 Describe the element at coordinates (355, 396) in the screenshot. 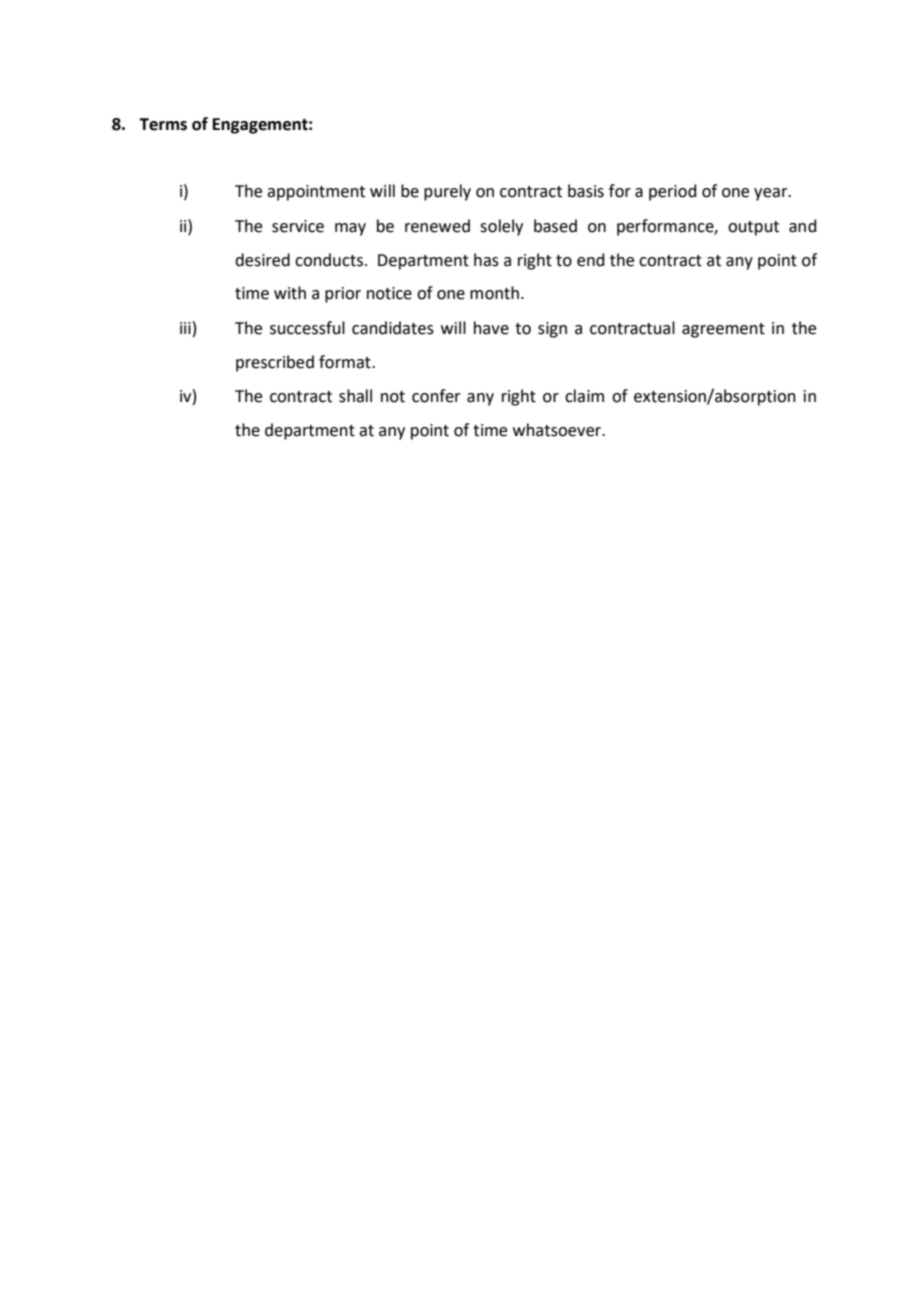

I see `shall` at that location.
